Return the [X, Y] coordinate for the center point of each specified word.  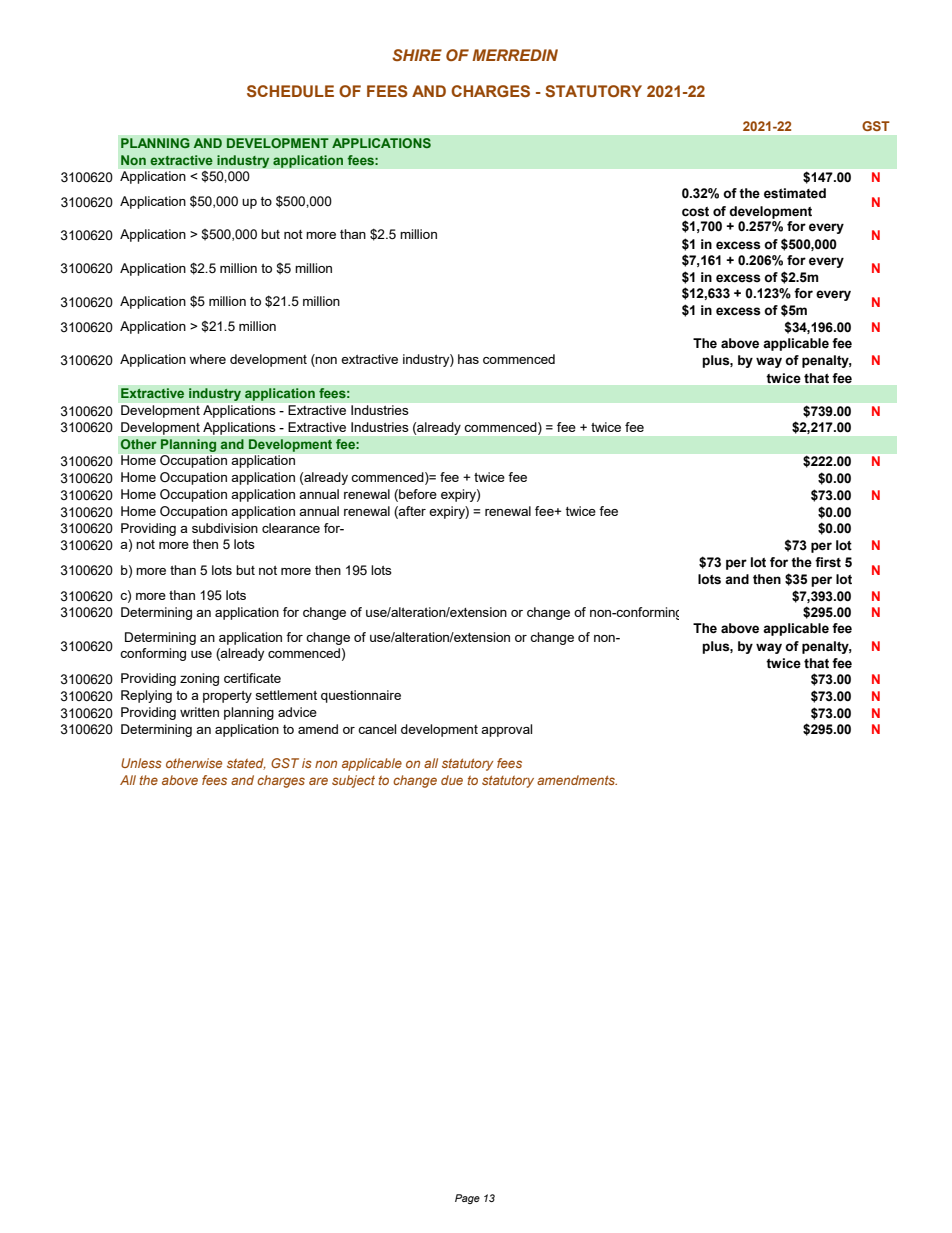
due [452, 780]
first [828, 562]
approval [506, 730]
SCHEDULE [290, 91]
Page [467, 1199]
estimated [795, 193]
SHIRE [417, 55]
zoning [199, 679]
